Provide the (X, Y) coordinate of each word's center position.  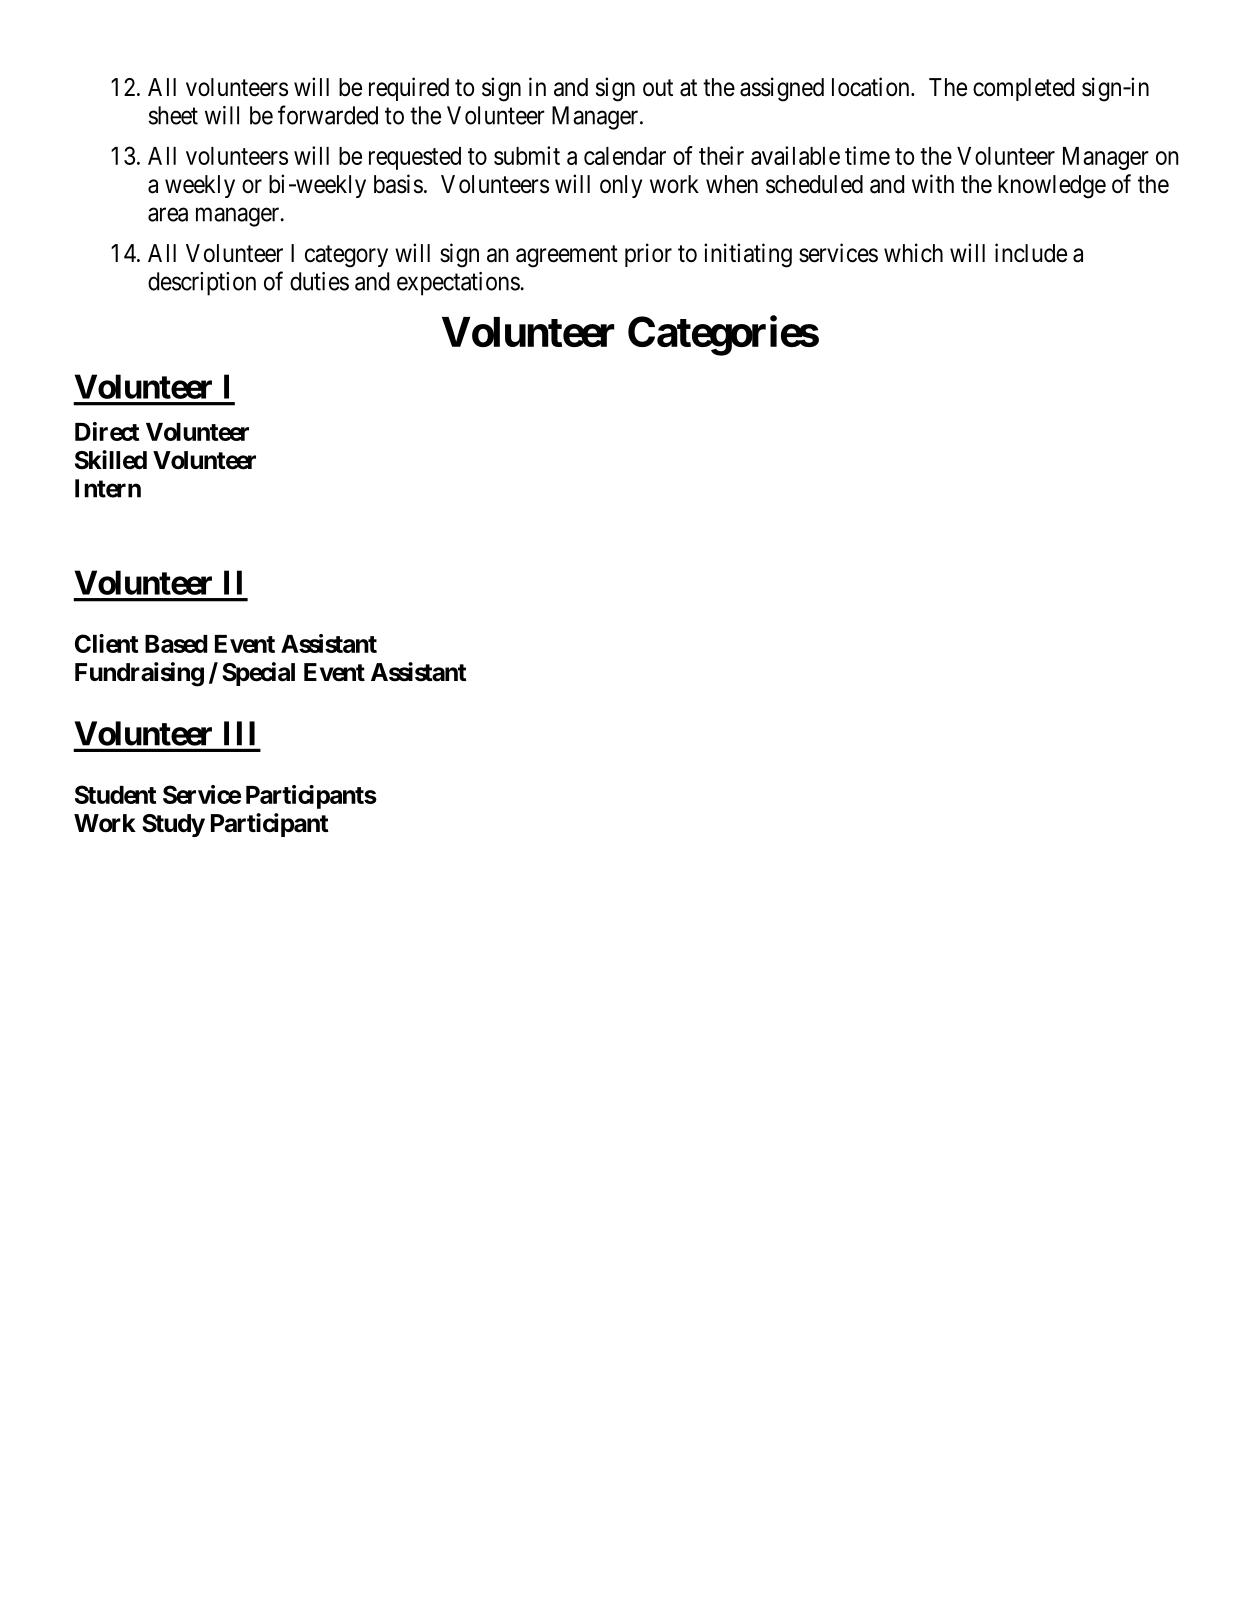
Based (176, 644)
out (658, 88)
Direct (107, 431)
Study (173, 825)
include (1031, 253)
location (872, 87)
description (202, 284)
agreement (567, 256)
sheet (173, 115)
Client (106, 643)
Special (258, 674)
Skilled (111, 460)
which (913, 253)
